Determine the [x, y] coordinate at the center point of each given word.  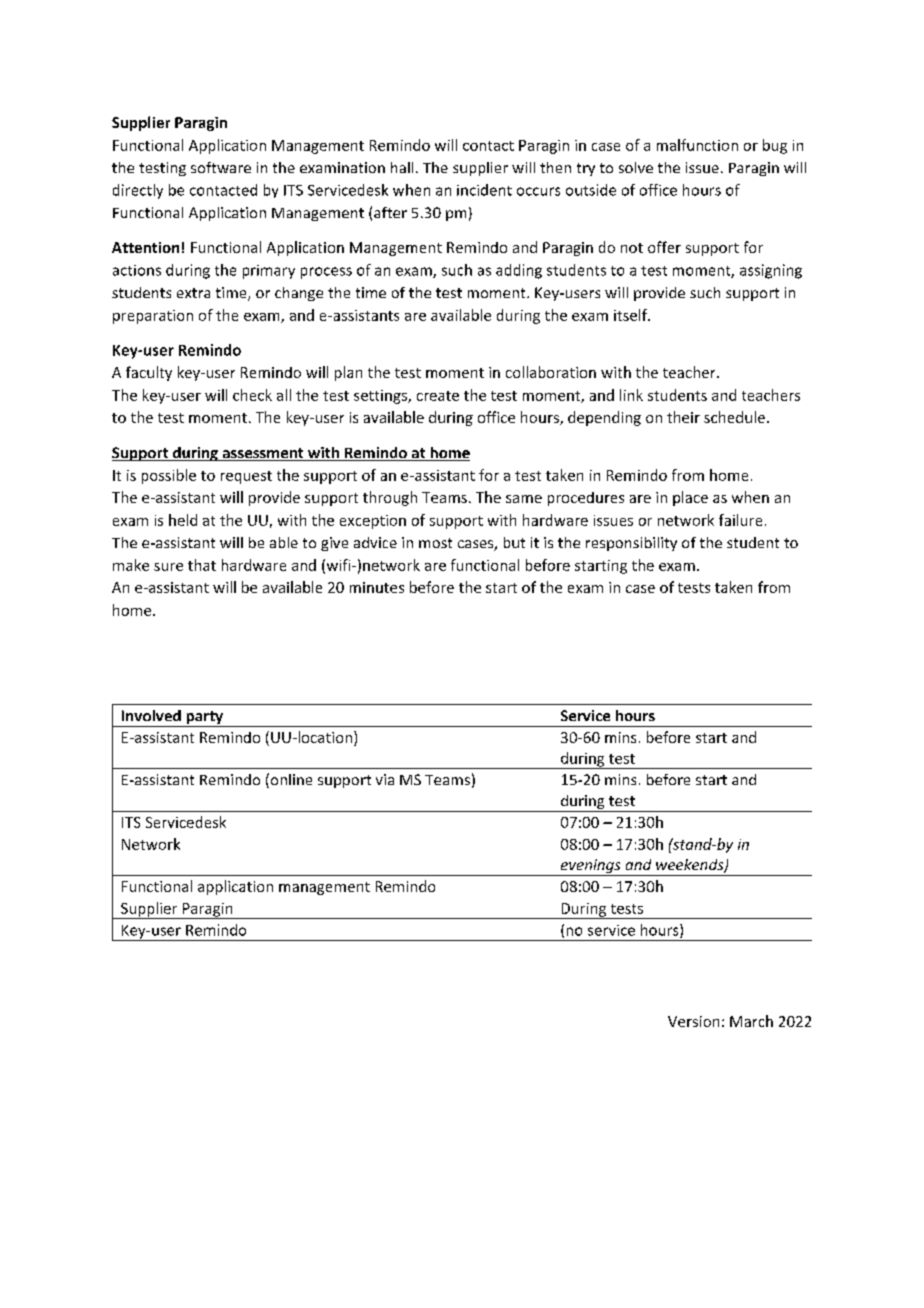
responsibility [631, 544]
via [385, 779]
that [202, 565]
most [435, 543]
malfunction [697, 145]
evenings [590, 867]
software [221, 167]
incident [484, 190]
